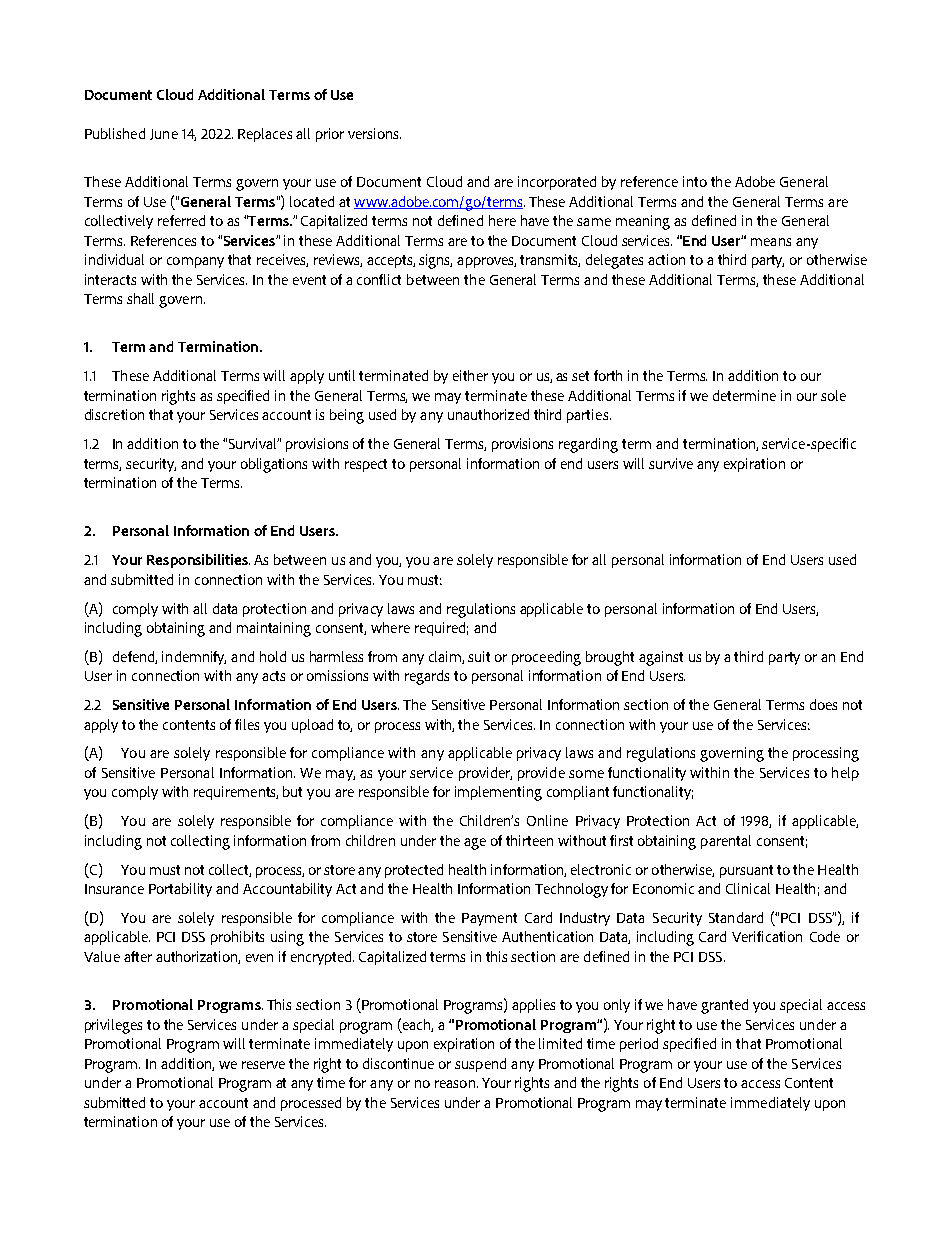 The image size is (952, 1233). I want to click on against, so click(661, 658).
